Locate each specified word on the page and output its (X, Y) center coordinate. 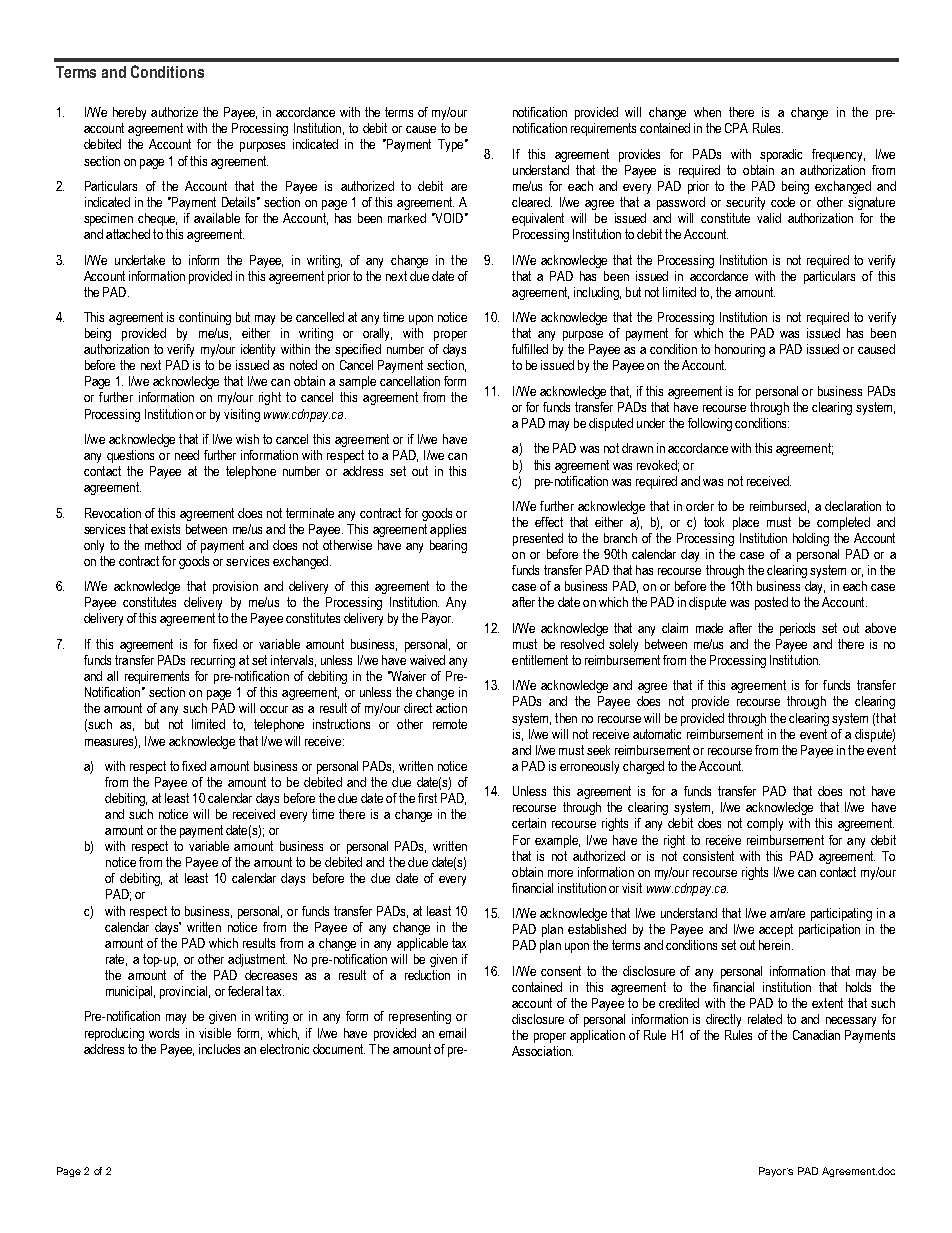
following (710, 424)
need (187, 455)
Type (450, 145)
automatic (657, 734)
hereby (129, 113)
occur (274, 709)
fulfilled (530, 349)
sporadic (781, 155)
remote (450, 724)
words (164, 1033)
